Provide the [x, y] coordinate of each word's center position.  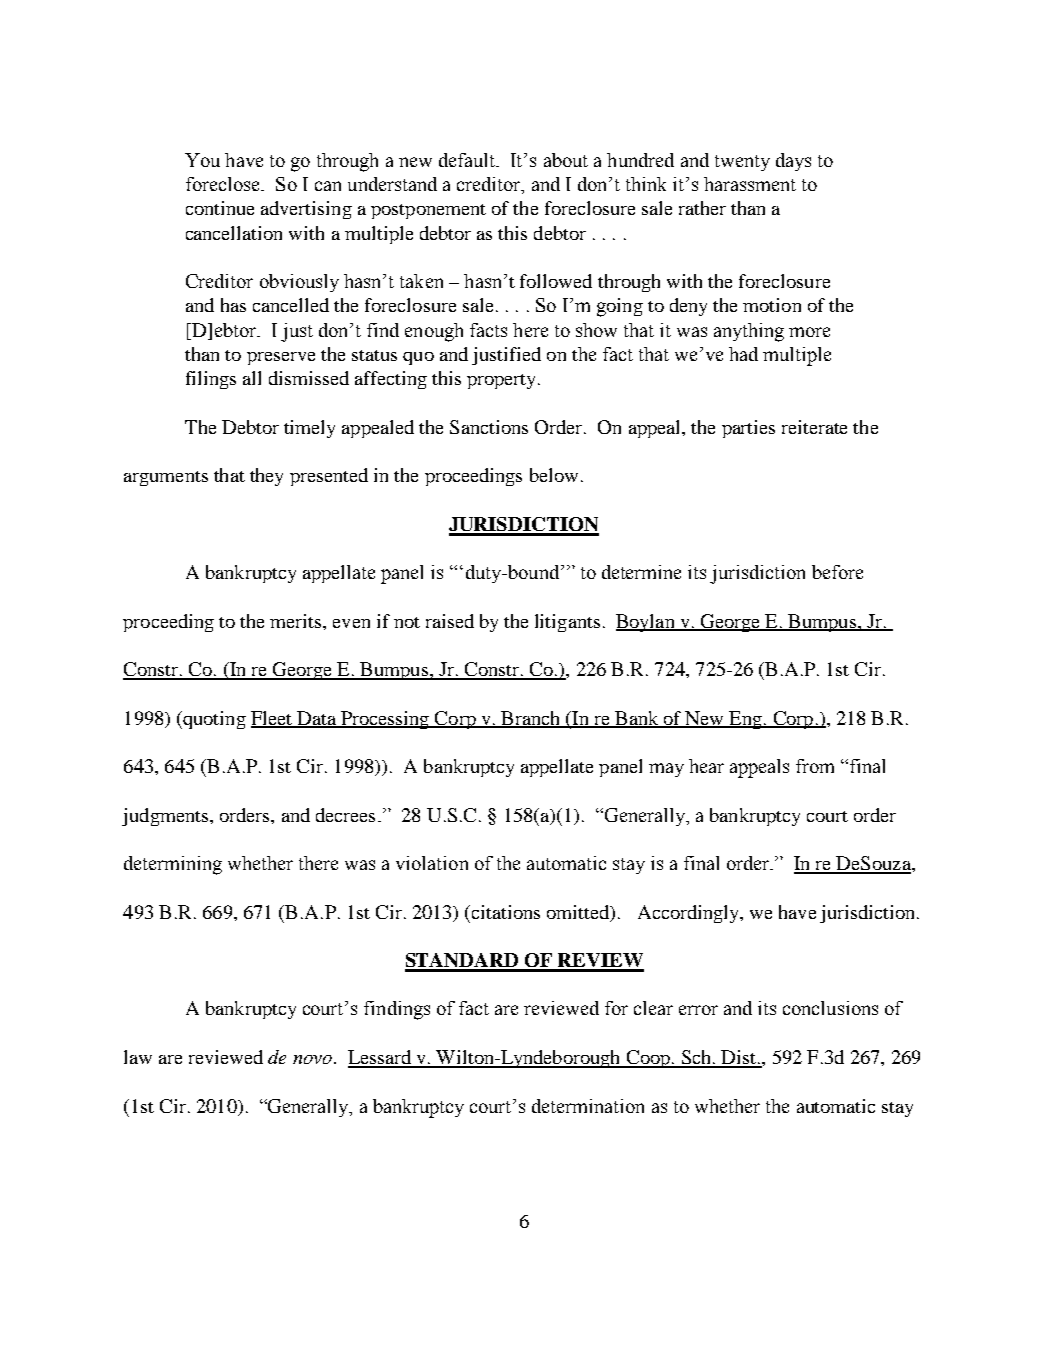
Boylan [646, 623]
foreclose [224, 184]
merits [297, 621]
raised [450, 621]
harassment [750, 184]
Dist [739, 1058]
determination [588, 1106]
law [138, 1057]
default [468, 160]
